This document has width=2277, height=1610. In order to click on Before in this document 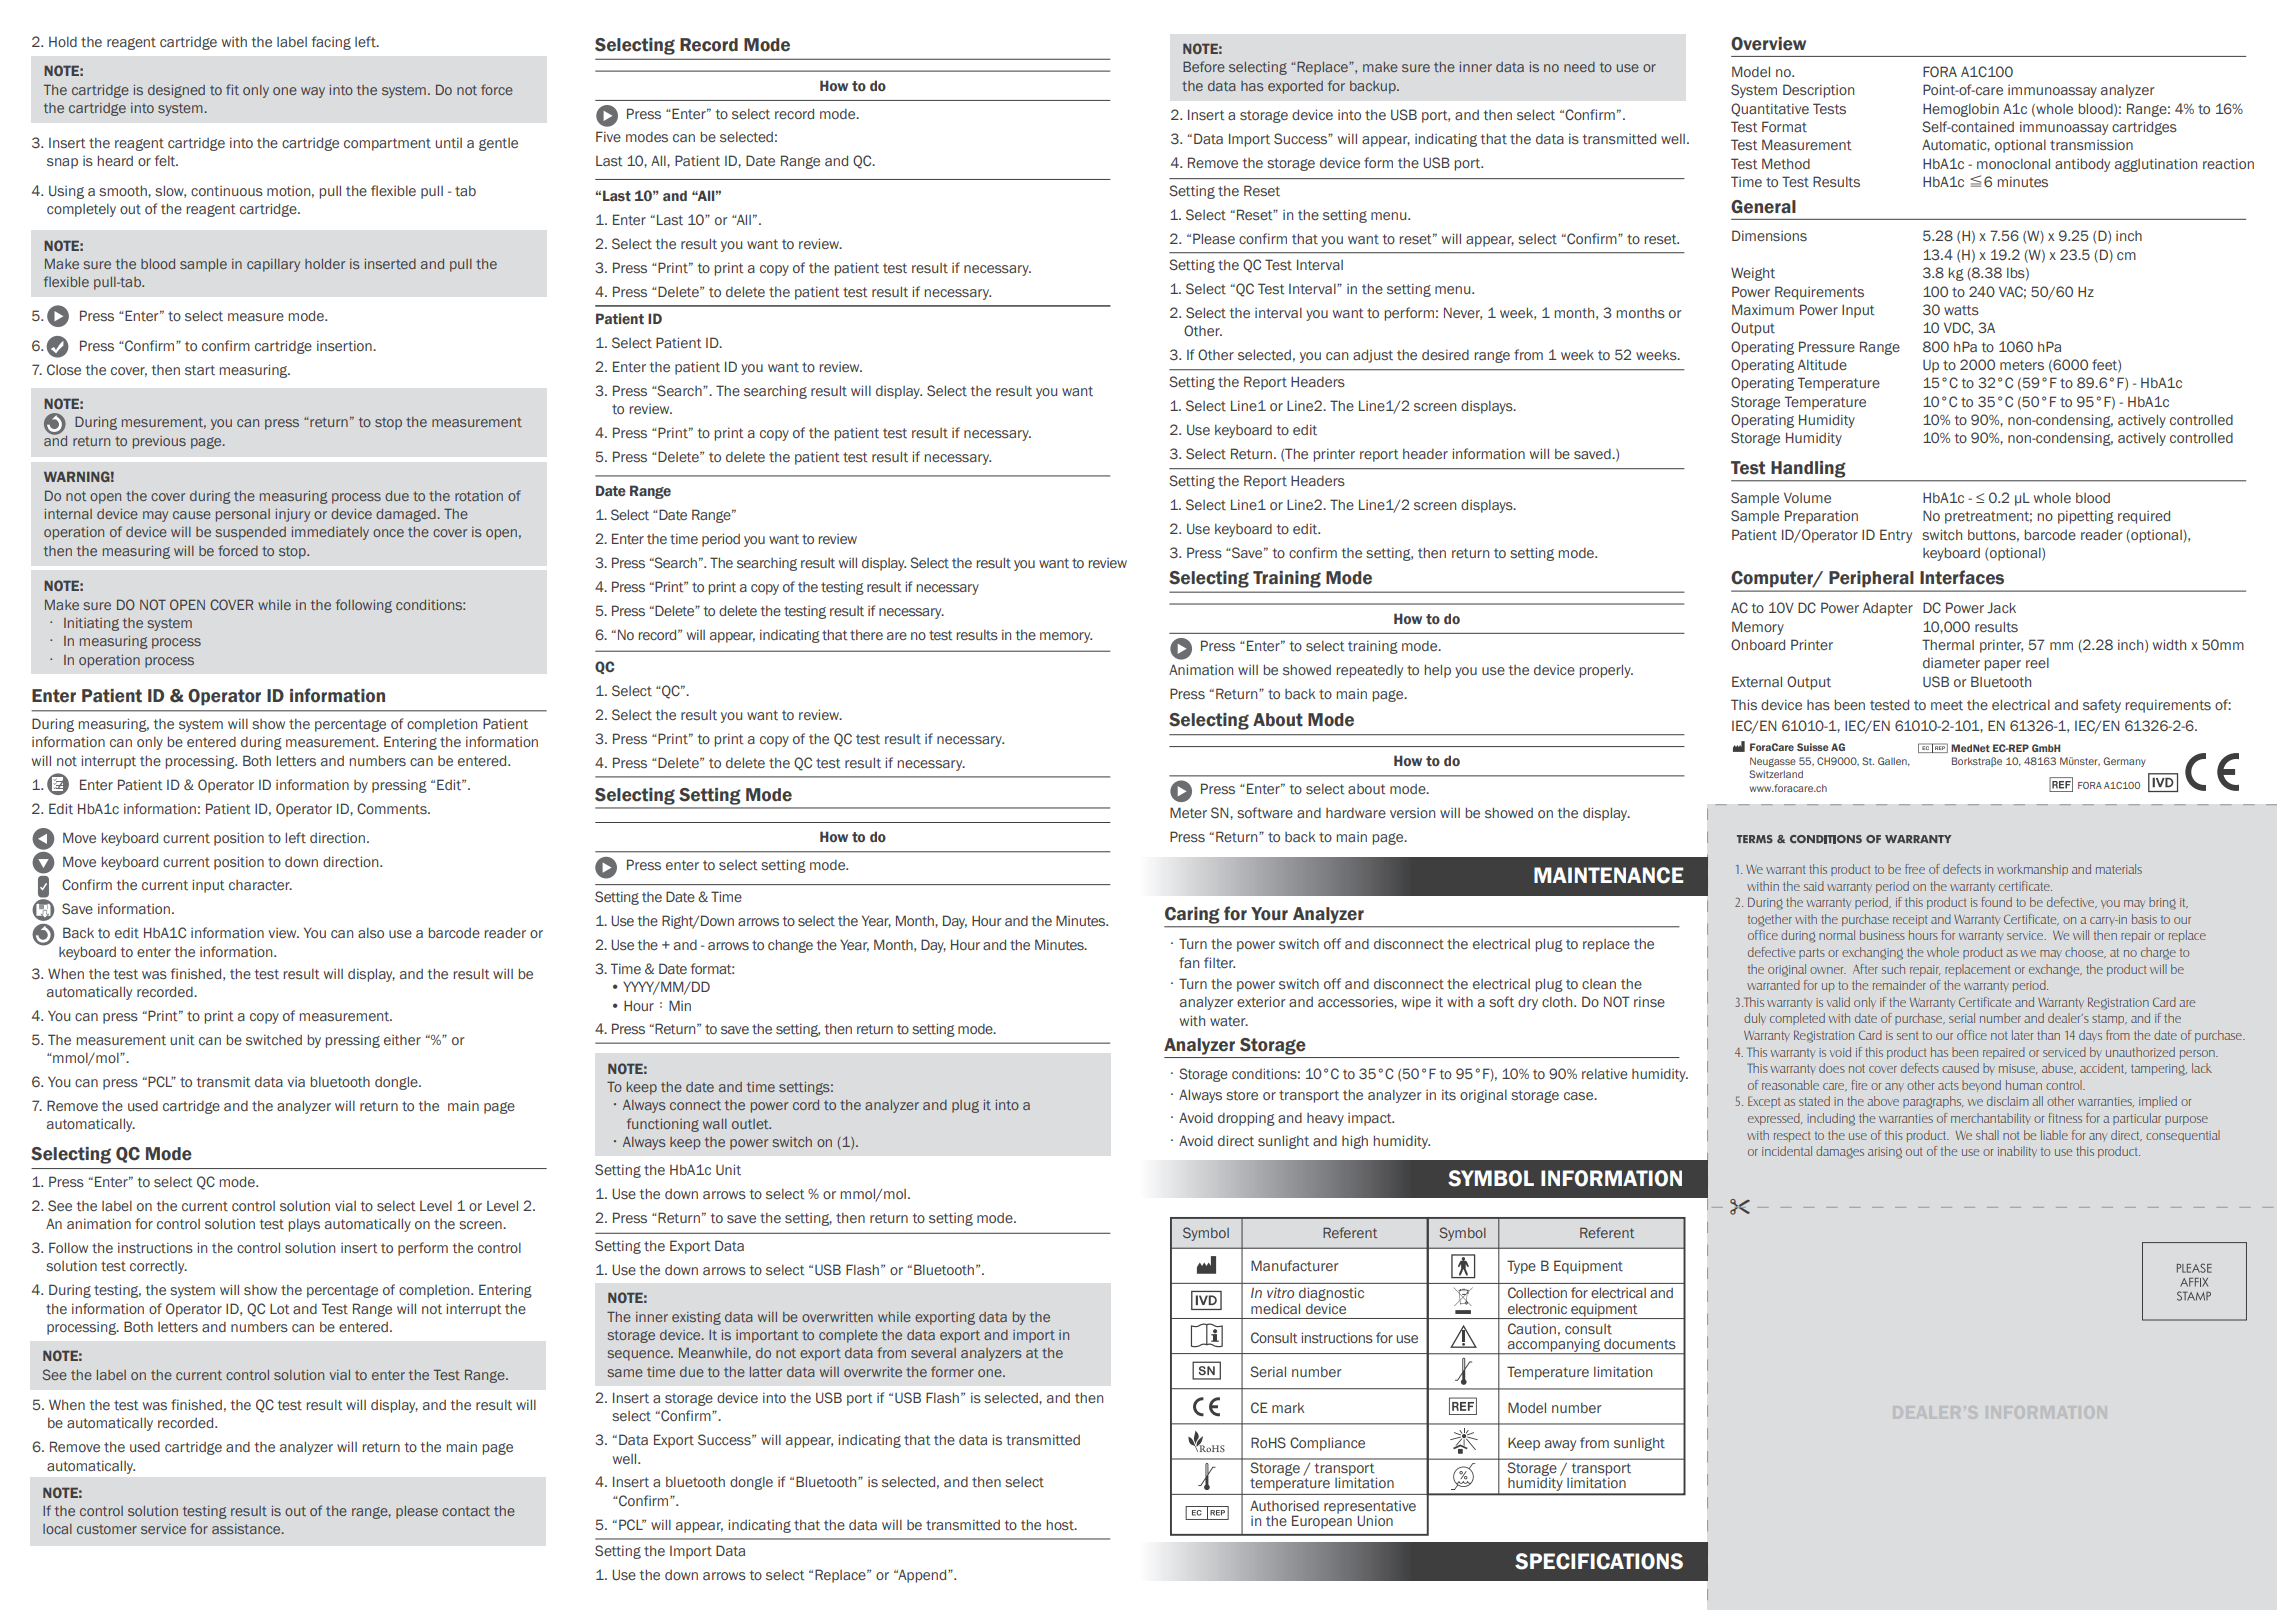, I will do `click(1204, 66)`.
